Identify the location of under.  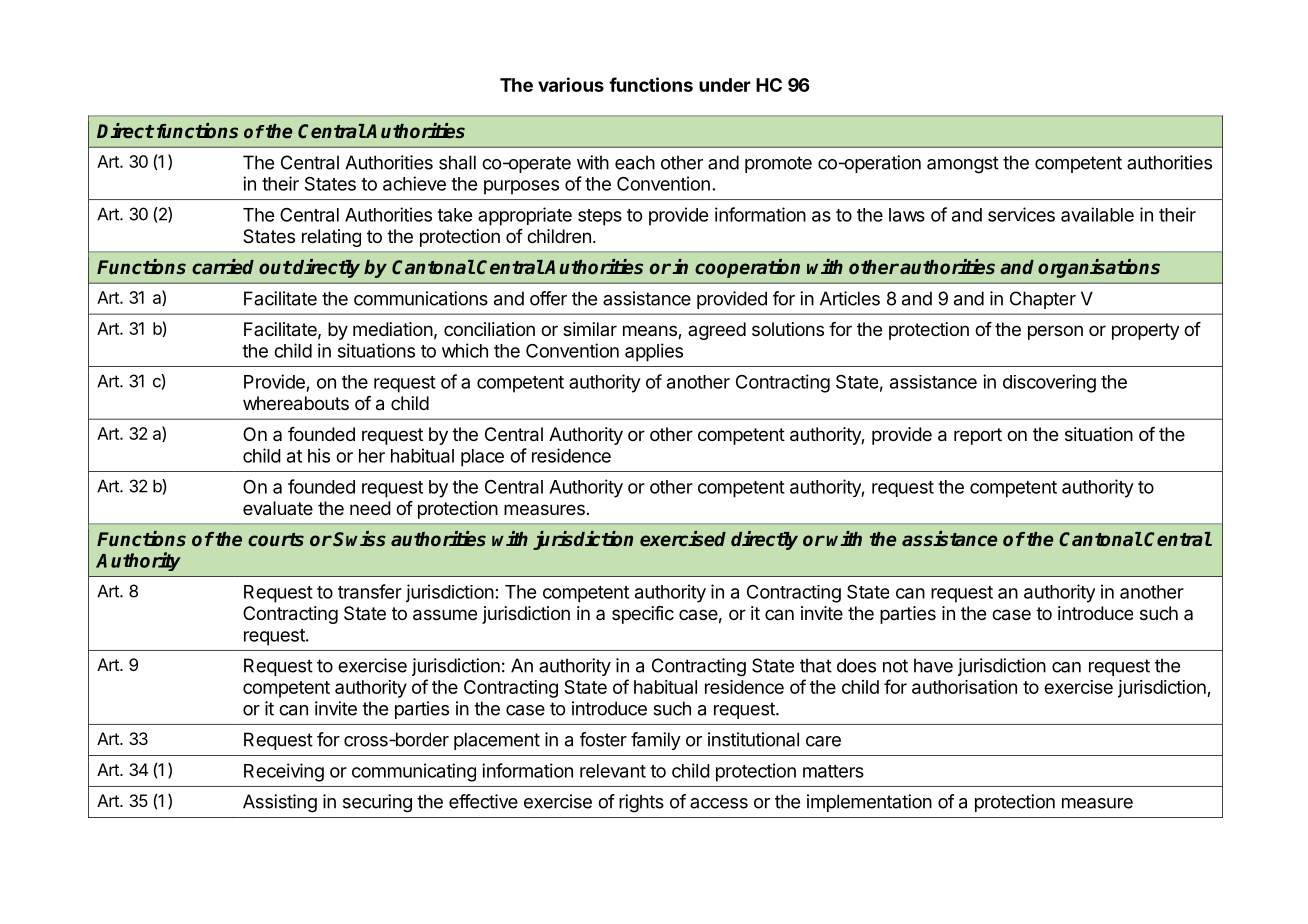
(725, 85).
